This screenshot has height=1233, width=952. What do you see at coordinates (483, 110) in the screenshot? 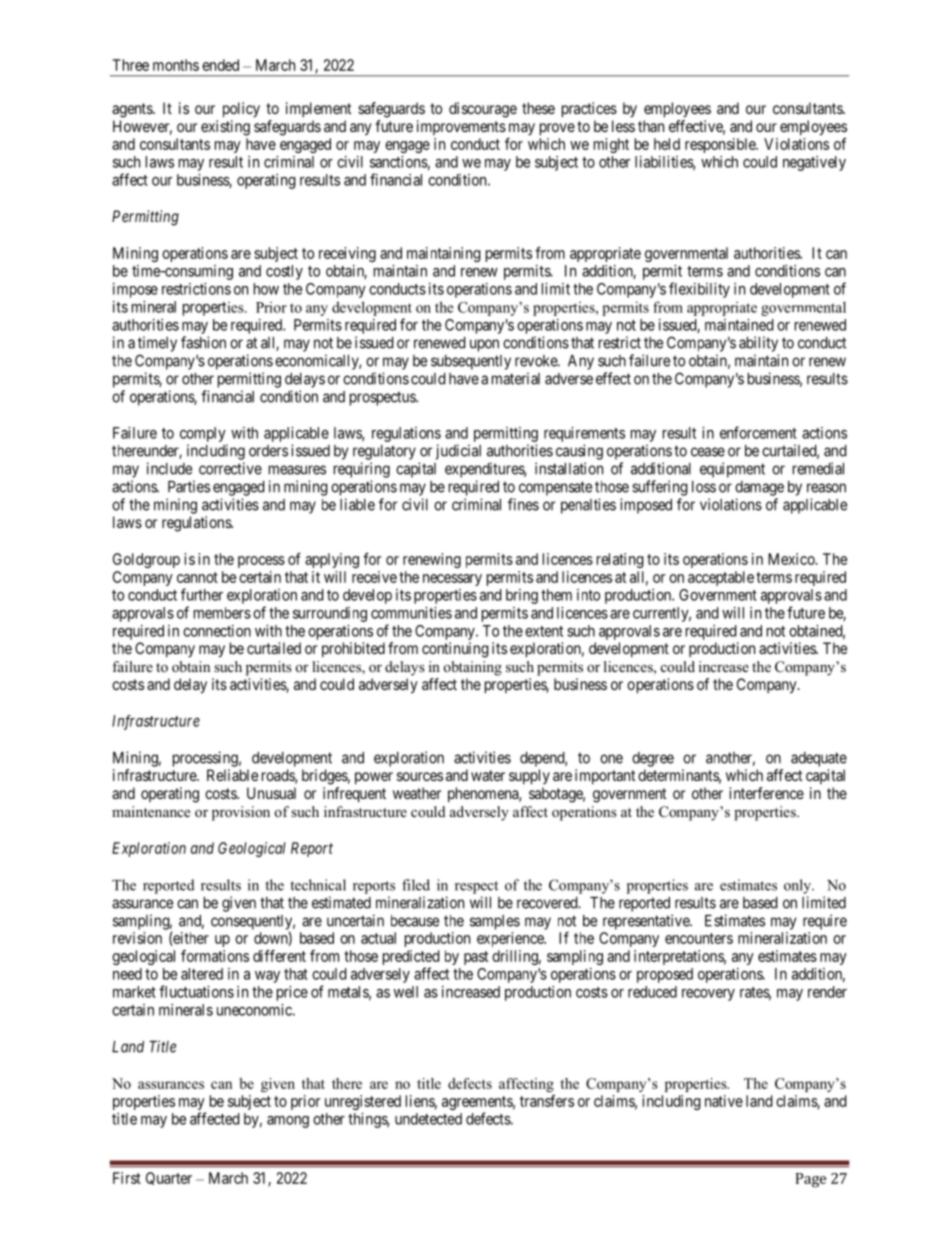
I see `discourage` at bounding box center [483, 110].
